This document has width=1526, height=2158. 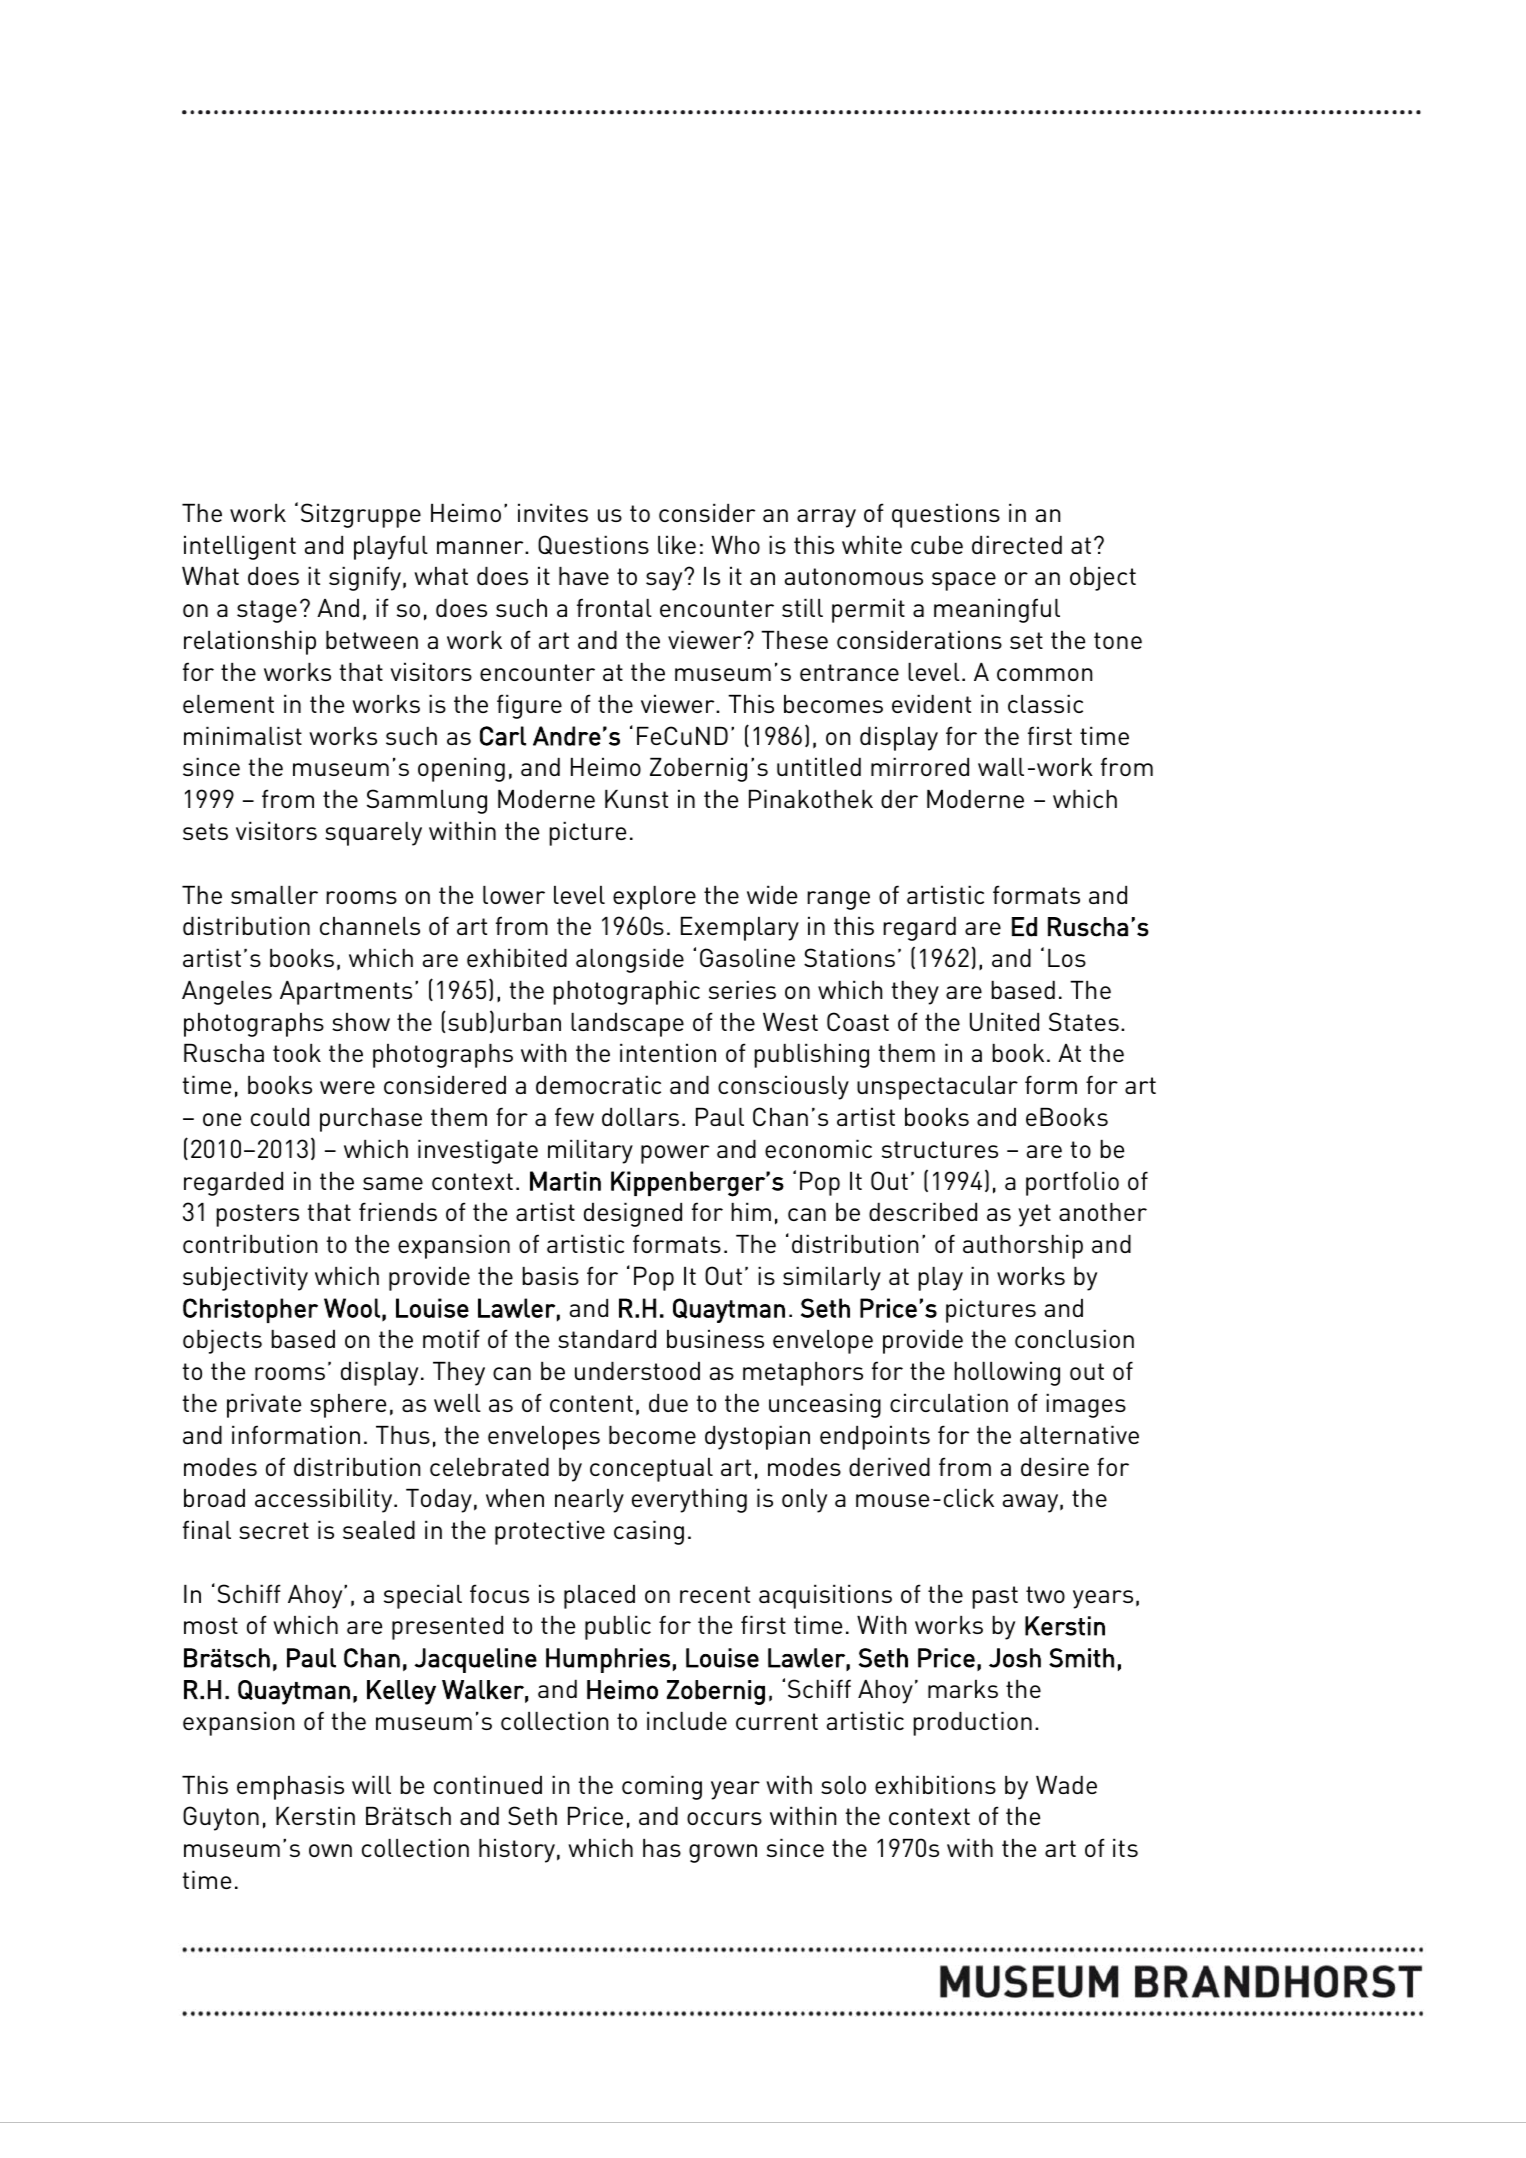 What do you see at coordinates (649, 1532) in the document?
I see `casing` at bounding box center [649, 1532].
